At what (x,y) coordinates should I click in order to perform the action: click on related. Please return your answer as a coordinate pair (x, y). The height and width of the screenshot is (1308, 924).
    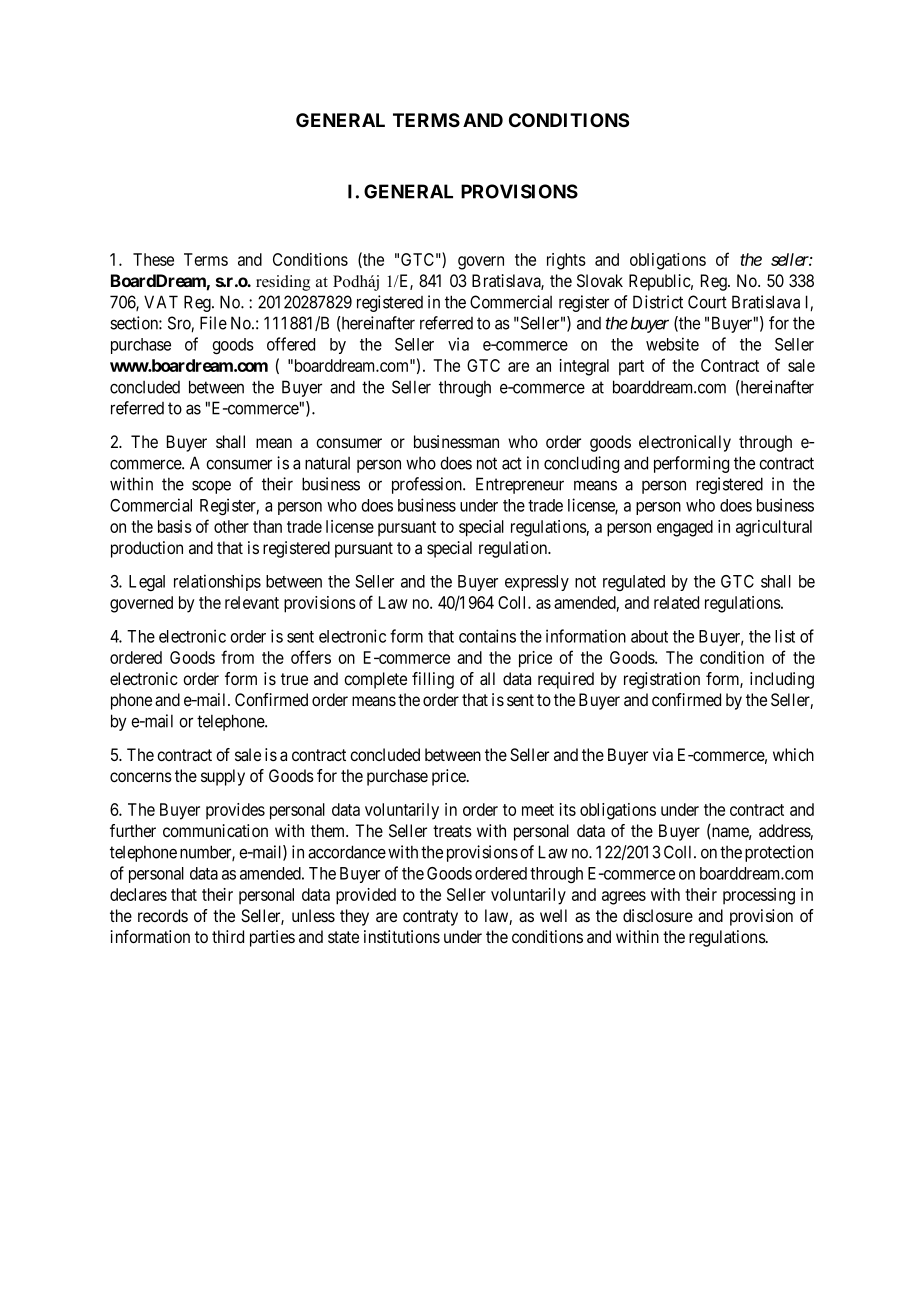
    Looking at the image, I should click on (676, 602).
